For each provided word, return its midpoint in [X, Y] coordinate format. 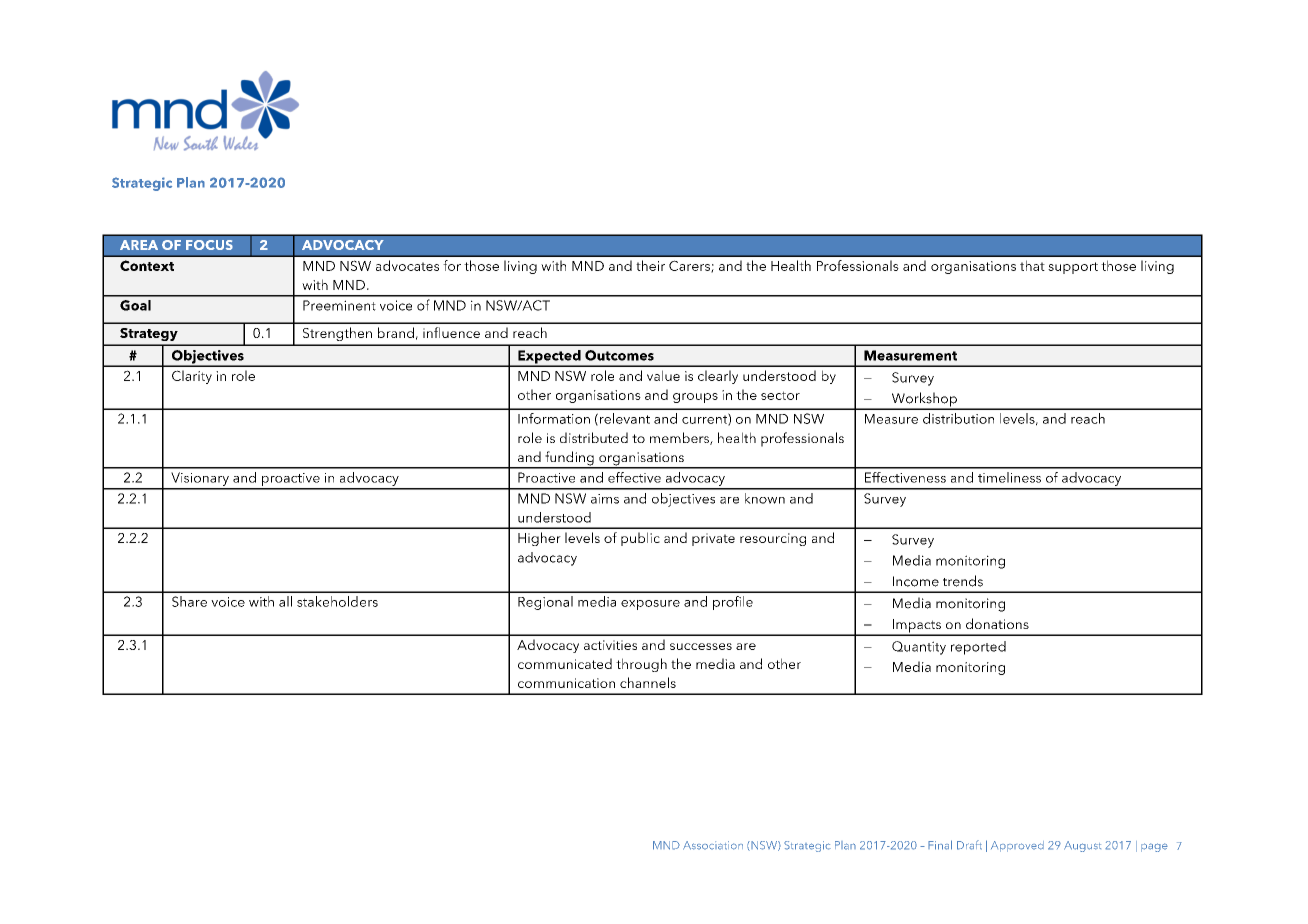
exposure [650, 605]
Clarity [192, 377]
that [1032, 265]
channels [648, 682]
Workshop [924, 400]
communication [566, 683]
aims [605, 499]
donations [997, 623]
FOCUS [209, 245]
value [663, 375]
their [650, 265]
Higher [539, 539]
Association [713, 845]
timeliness [1009, 477]
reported [978, 648]
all [285, 601]
